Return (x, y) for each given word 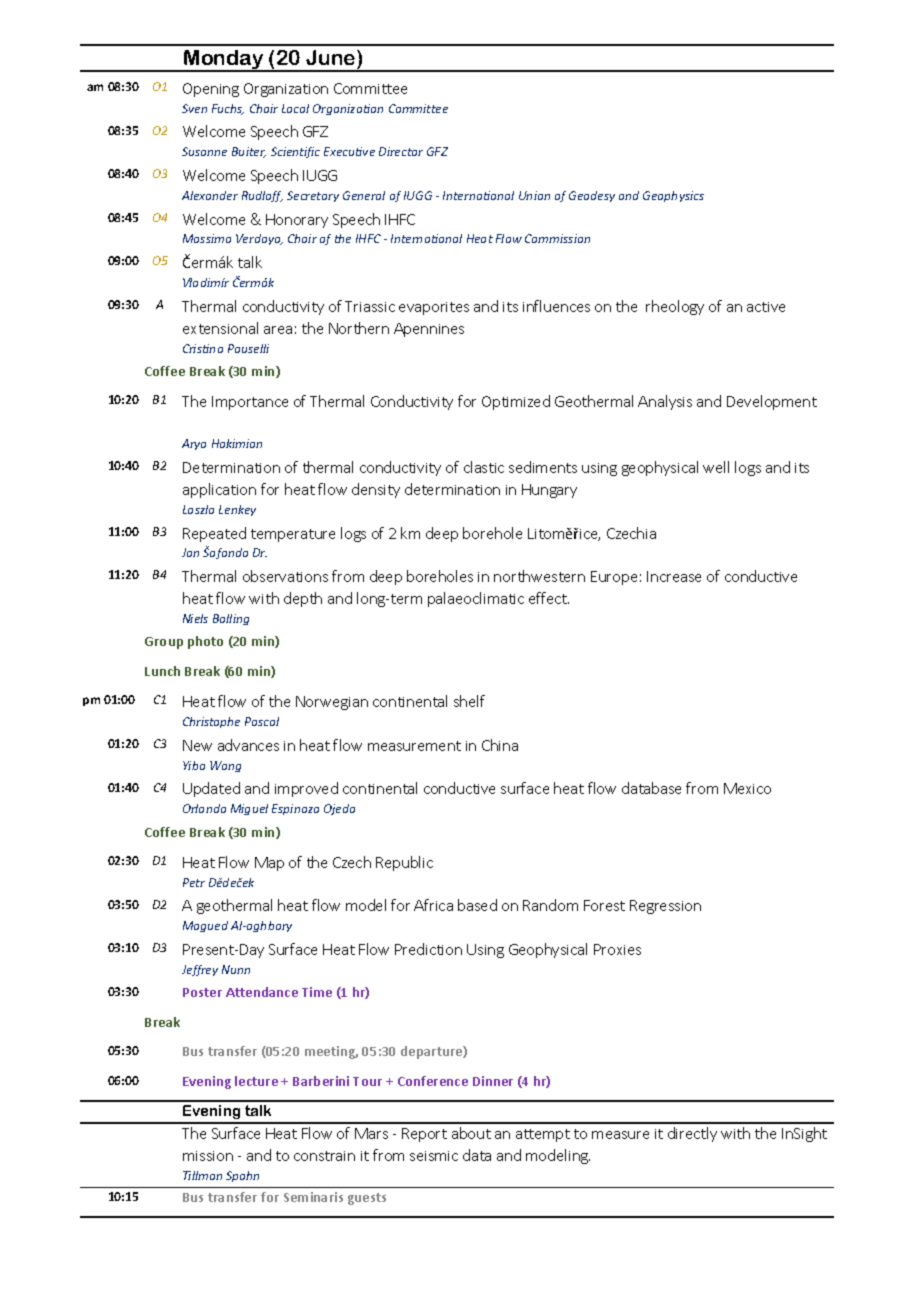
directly (692, 1134)
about (471, 1133)
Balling (231, 619)
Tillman (202, 1175)
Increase (674, 576)
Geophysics (673, 196)
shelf (469, 701)
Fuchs (228, 109)
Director (401, 151)
